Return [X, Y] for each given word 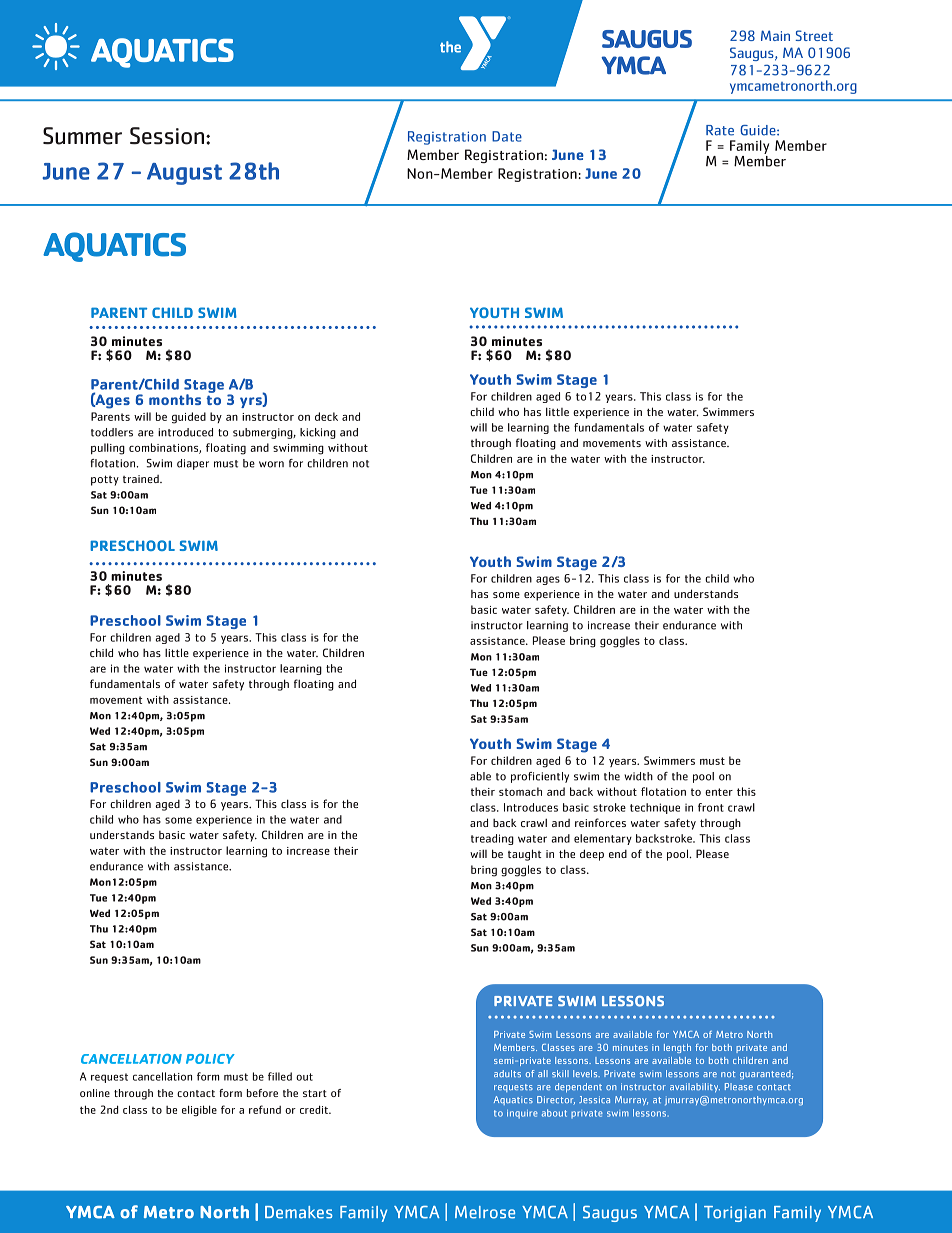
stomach [520, 791]
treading [492, 839]
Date [507, 136]
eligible [199, 1111]
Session [167, 136]
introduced [185, 432]
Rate [720, 130]
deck [326, 416]
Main [775, 35]
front [711, 807]
